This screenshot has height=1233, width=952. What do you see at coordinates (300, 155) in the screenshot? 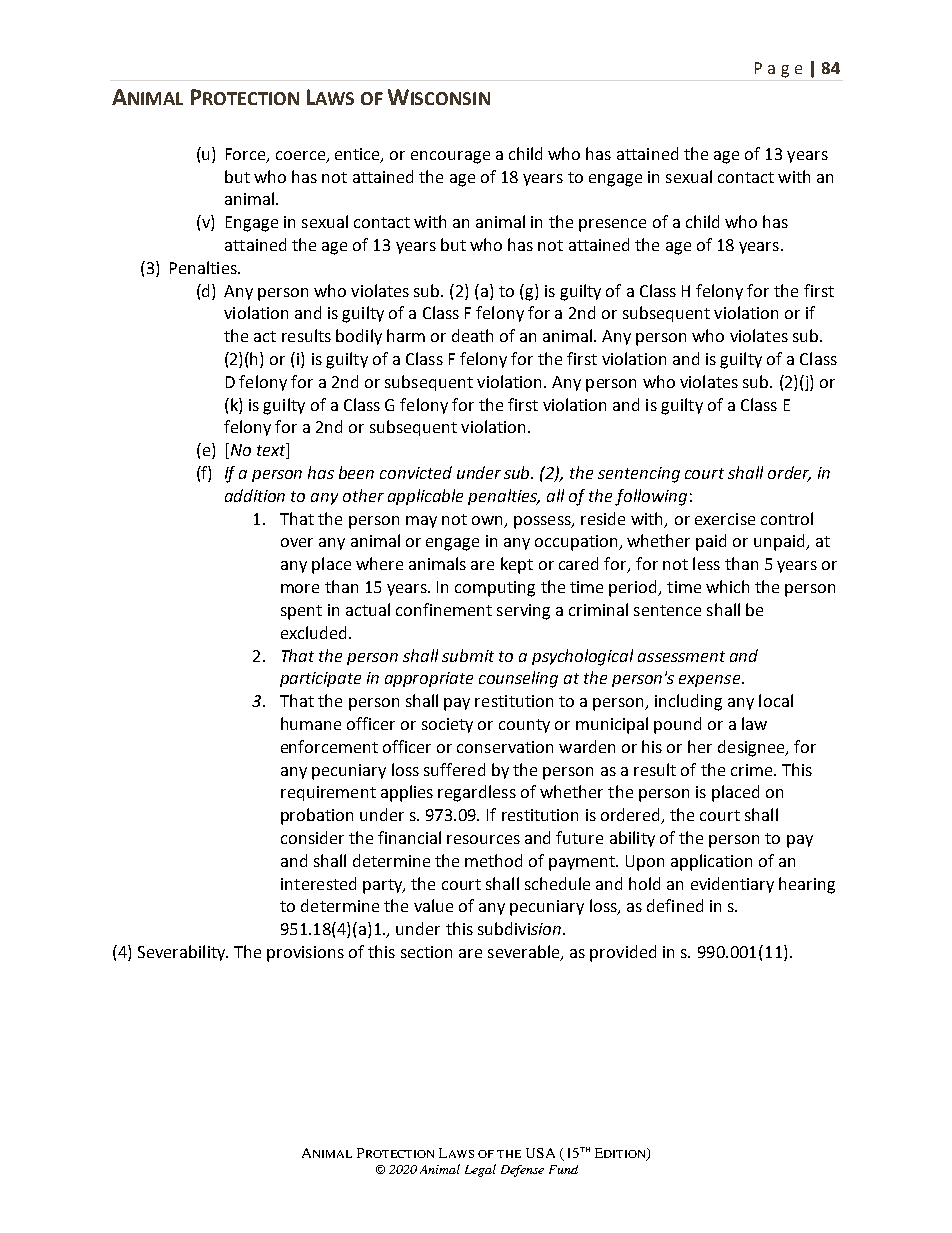
I see `coerce` at bounding box center [300, 155].
